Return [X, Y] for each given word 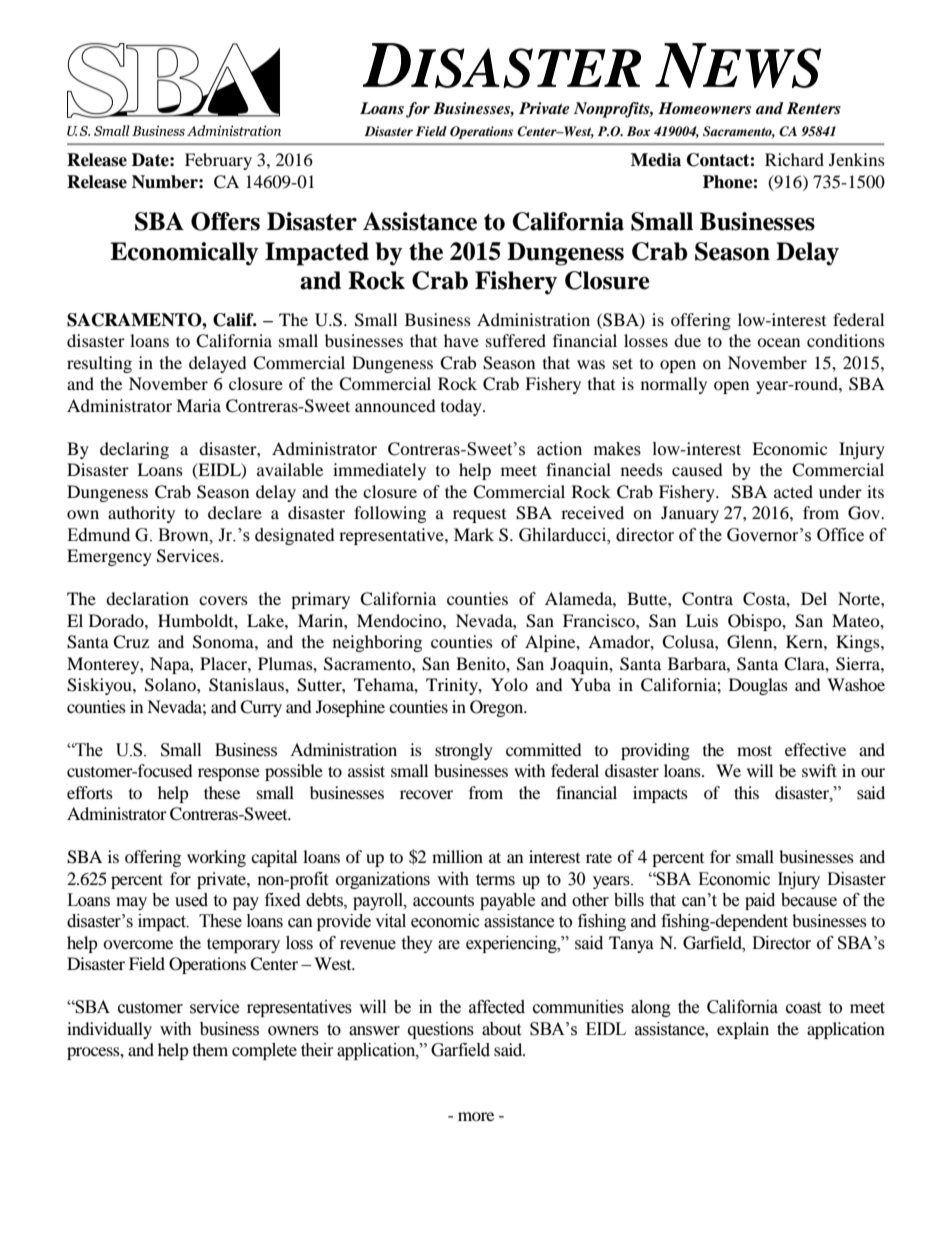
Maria [198, 405]
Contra [707, 599]
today [462, 407]
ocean [778, 342]
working [216, 858]
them [210, 1049]
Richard [794, 159]
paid [760, 901]
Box [639, 131]
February [218, 161]
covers [223, 600]
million [457, 856]
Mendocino [400, 620]
